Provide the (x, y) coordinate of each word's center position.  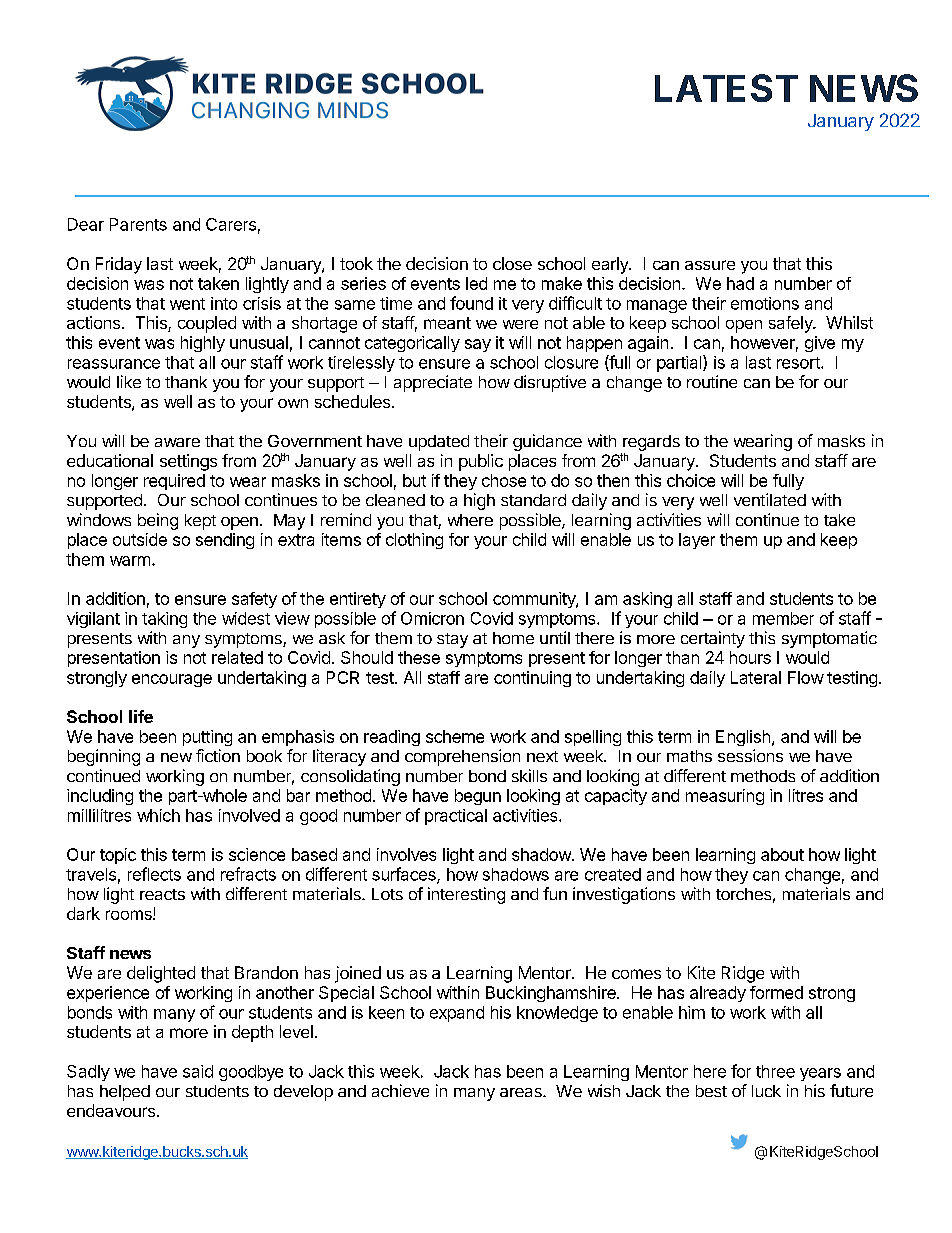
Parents (138, 224)
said (198, 1071)
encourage (172, 680)
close (512, 263)
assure (710, 265)
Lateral (756, 677)
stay (452, 640)
